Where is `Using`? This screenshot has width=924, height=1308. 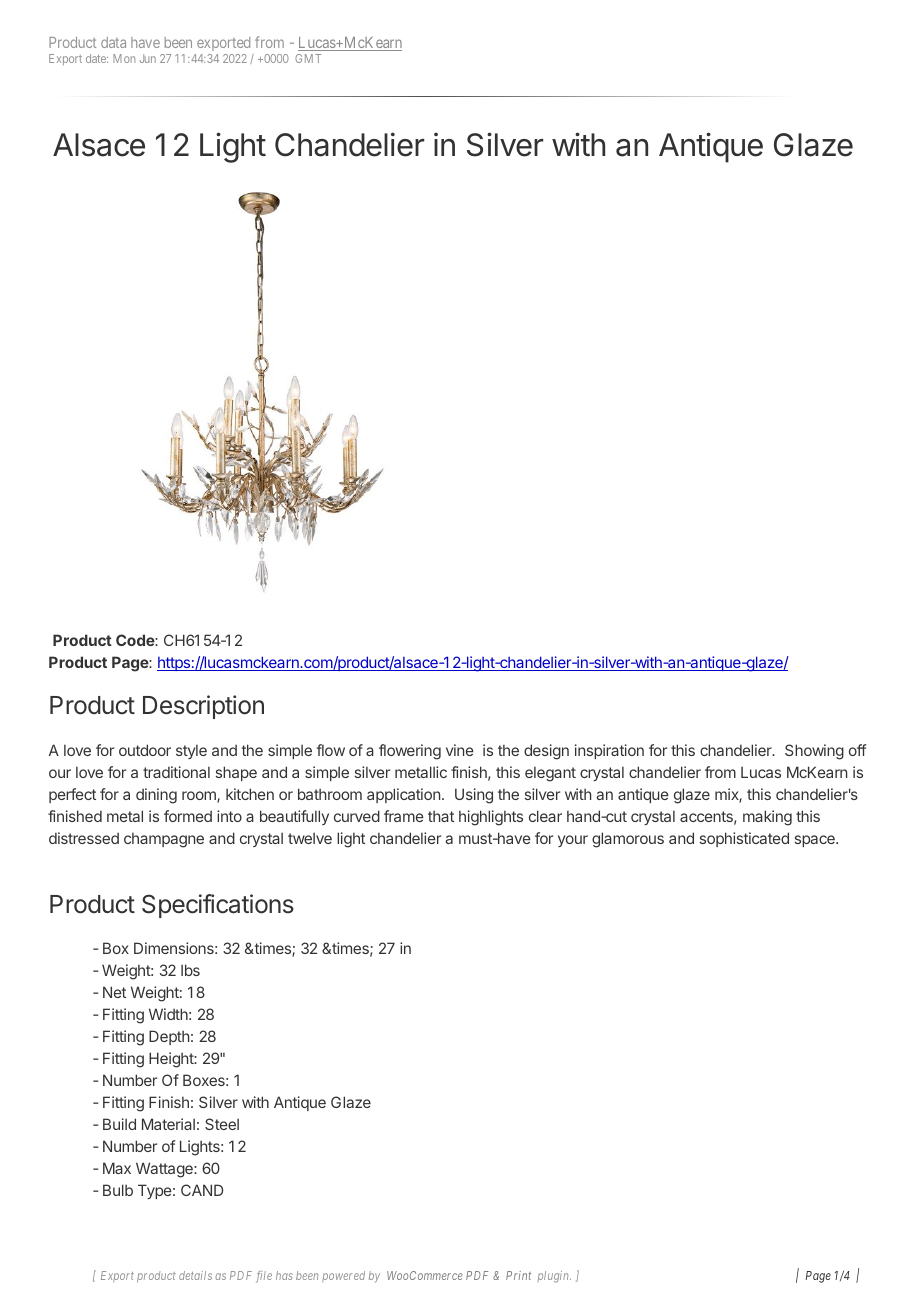 Using is located at coordinates (474, 796).
